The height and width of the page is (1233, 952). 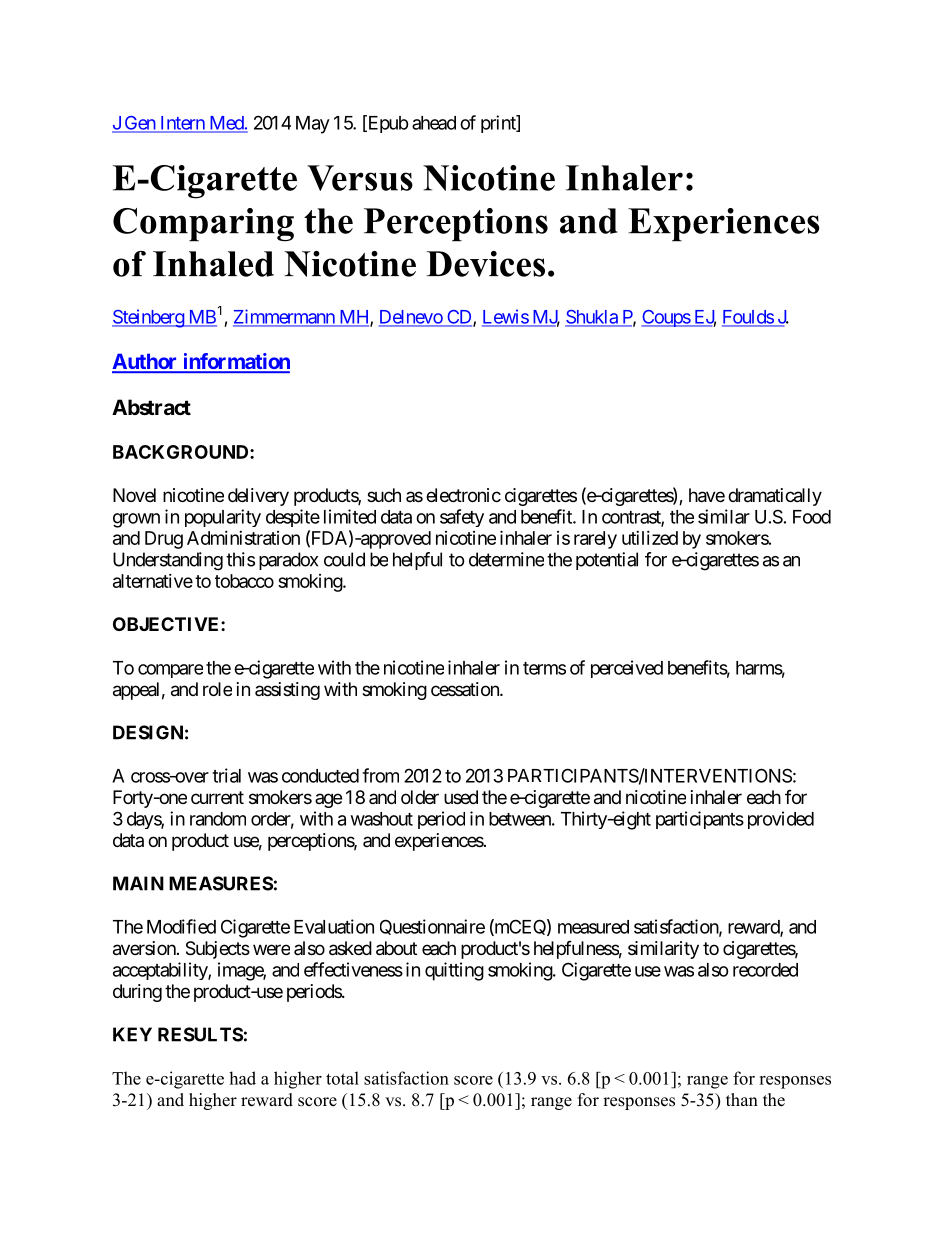 What do you see at coordinates (775, 497) in the page?
I see `dramatically` at bounding box center [775, 497].
